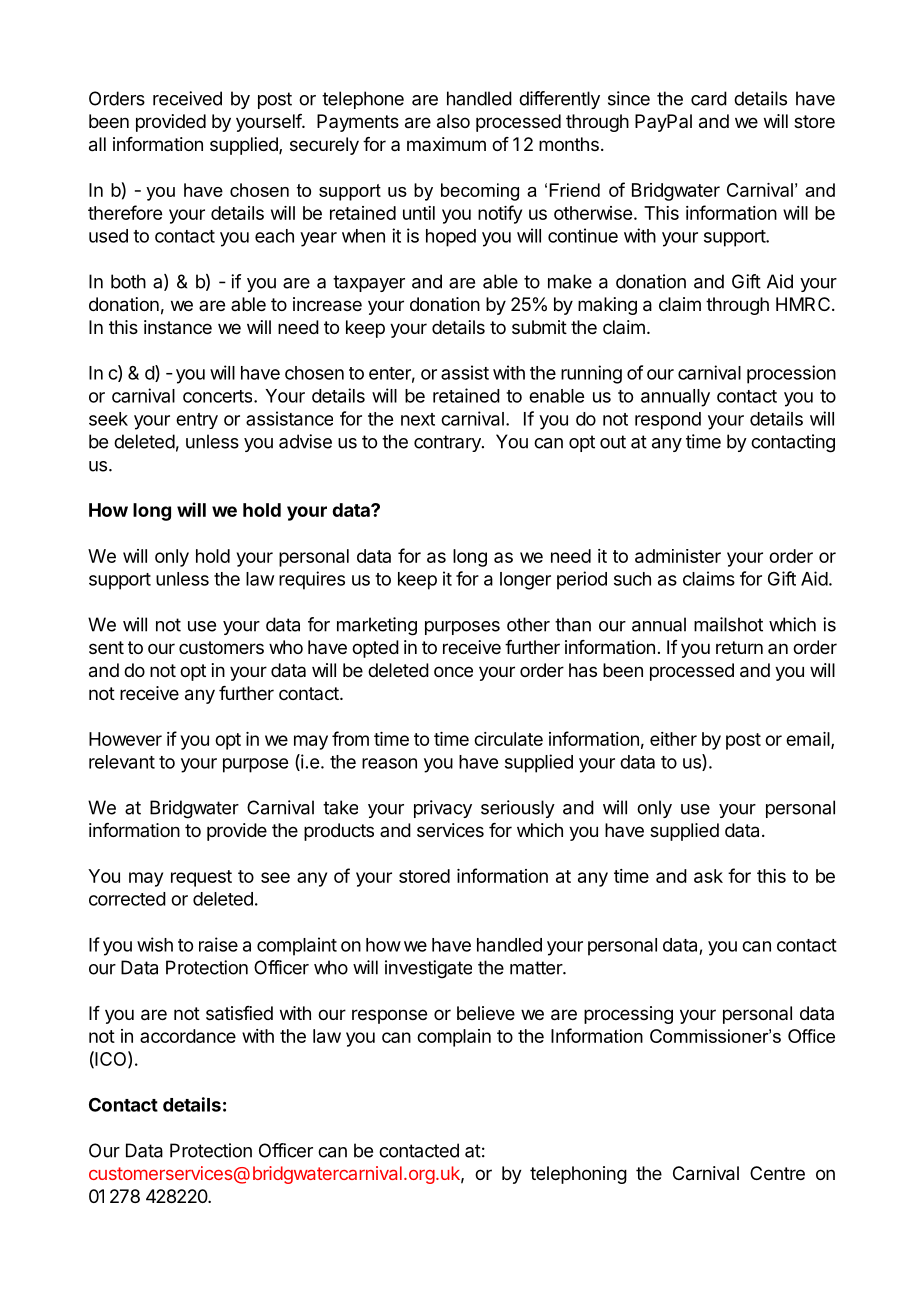  I want to click on administer, so click(678, 556).
